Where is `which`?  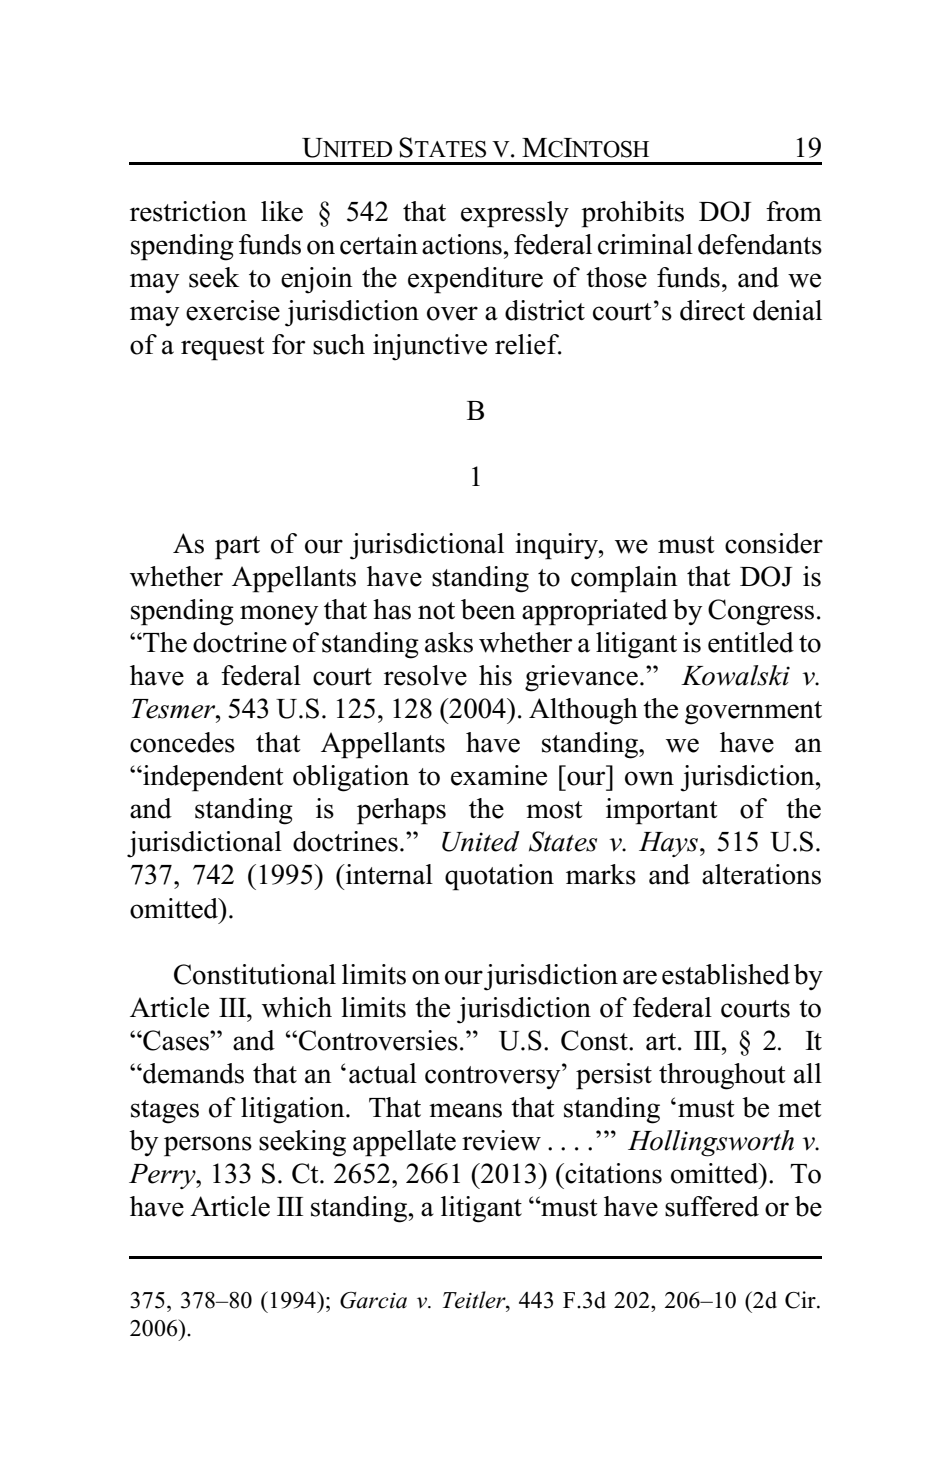
which is located at coordinates (297, 1007).
